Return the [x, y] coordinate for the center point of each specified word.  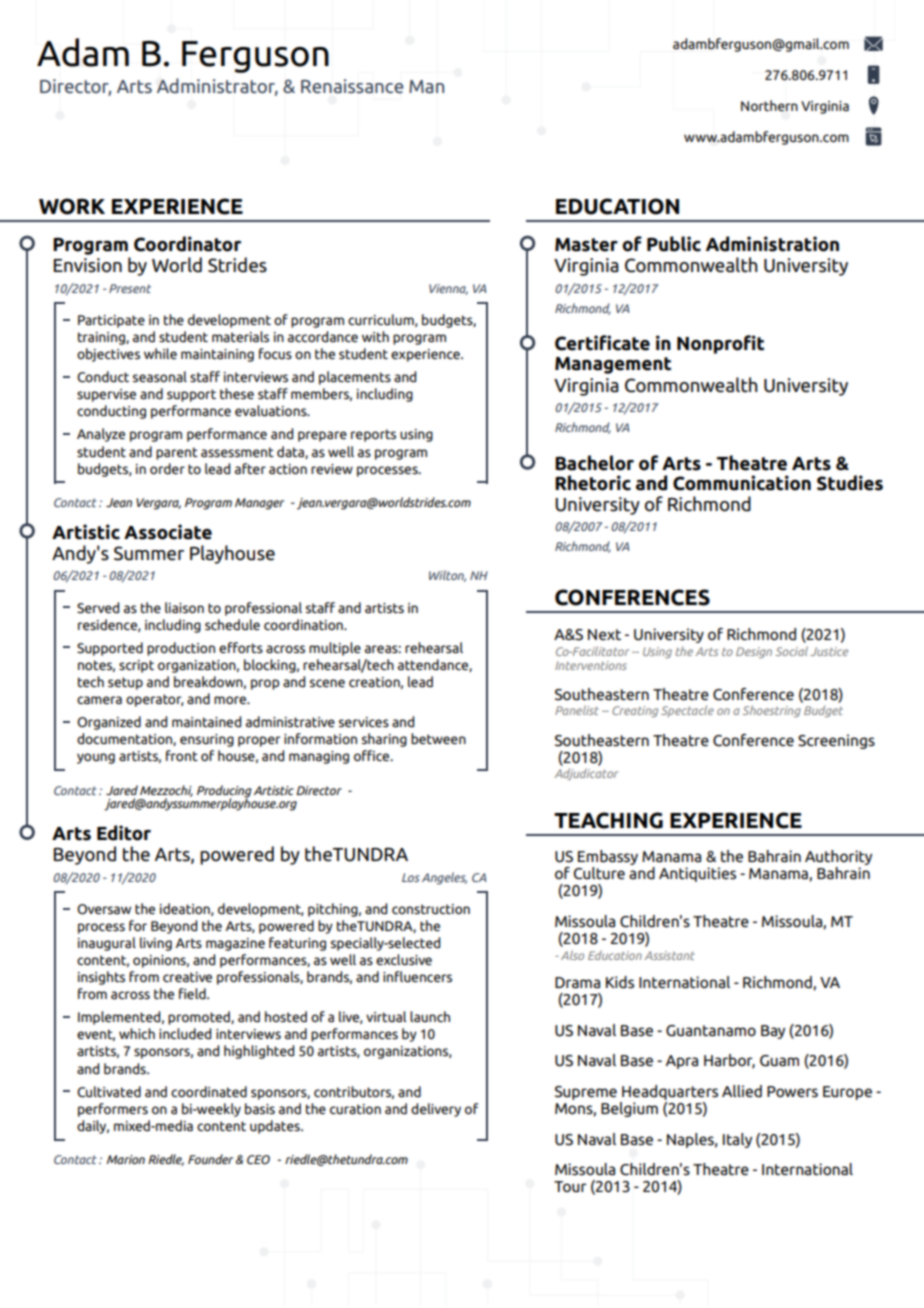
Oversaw [104, 909]
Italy [737, 1140]
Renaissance [352, 86]
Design [754, 652]
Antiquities [697, 874]
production [181, 649]
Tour [570, 1186]
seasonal [160, 376]
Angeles [444, 878]
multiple [335, 649]
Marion [126, 1159]
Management [613, 365]
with [375, 336]
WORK [72, 206]
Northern [769, 105]
